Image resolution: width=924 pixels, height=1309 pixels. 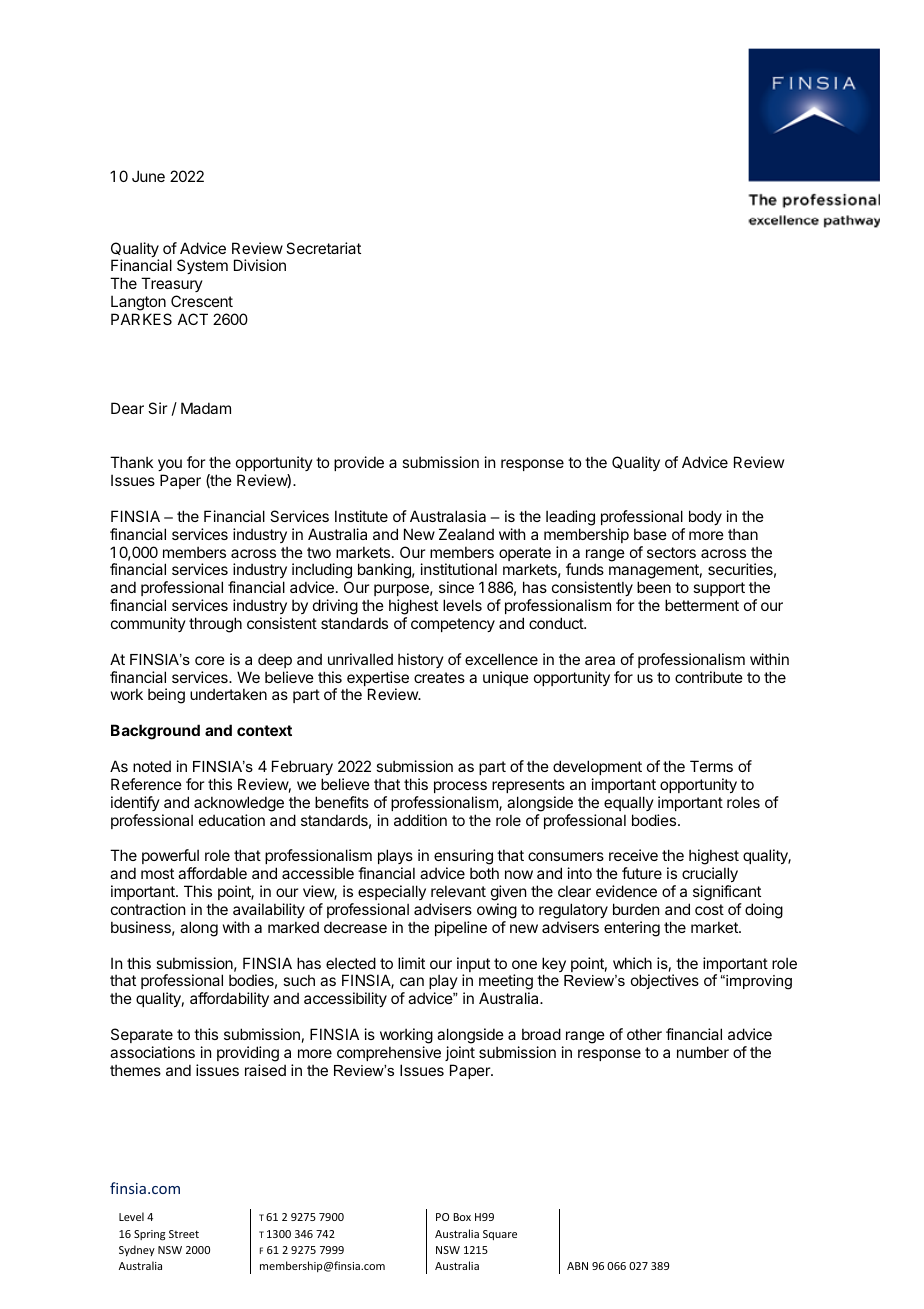 What do you see at coordinates (323, 248) in the screenshot?
I see `Secretariat` at bounding box center [323, 248].
